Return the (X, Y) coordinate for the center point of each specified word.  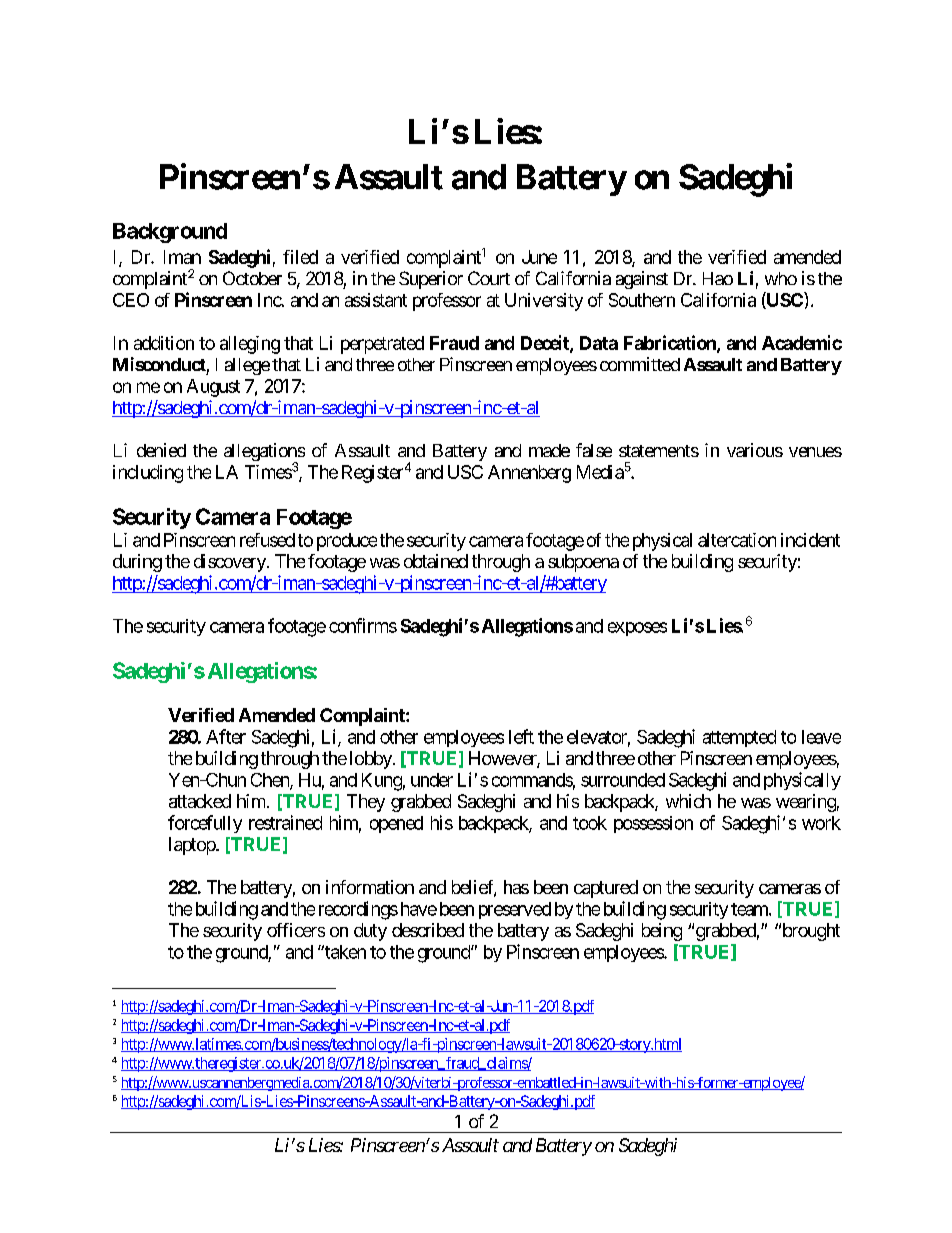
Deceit (546, 343)
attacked (200, 801)
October (252, 278)
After (226, 736)
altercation (737, 540)
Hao (718, 278)
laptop (193, 846)
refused (267, 540)
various (755, 450)
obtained (436, 561)
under (432, 780)
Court (489, 278)
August (213, 388)
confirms (363, 625)
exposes (637, 629)
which (688, 801)
